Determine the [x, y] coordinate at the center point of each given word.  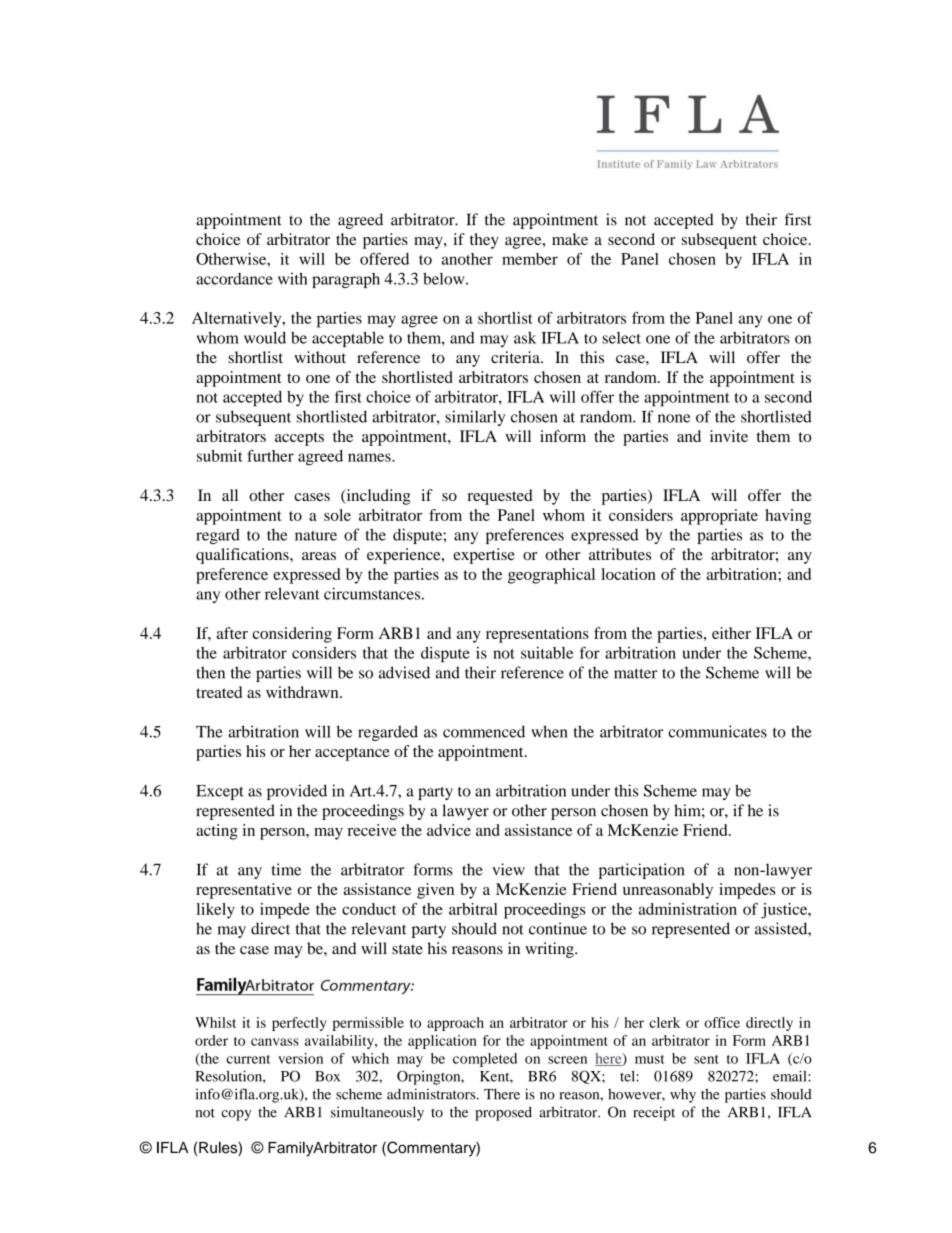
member [530, 259]
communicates [717, 731]
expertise [484, 556]
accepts [299, 439]
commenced [484, 731]
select [621, 338]
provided [297, 792]
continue [558, 928]
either [731, 633]
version [300, 1058]
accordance [234, 279]
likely [215, 911]
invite [729, 436]
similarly [475, 418]
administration [688, 909]
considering [292, 635]
